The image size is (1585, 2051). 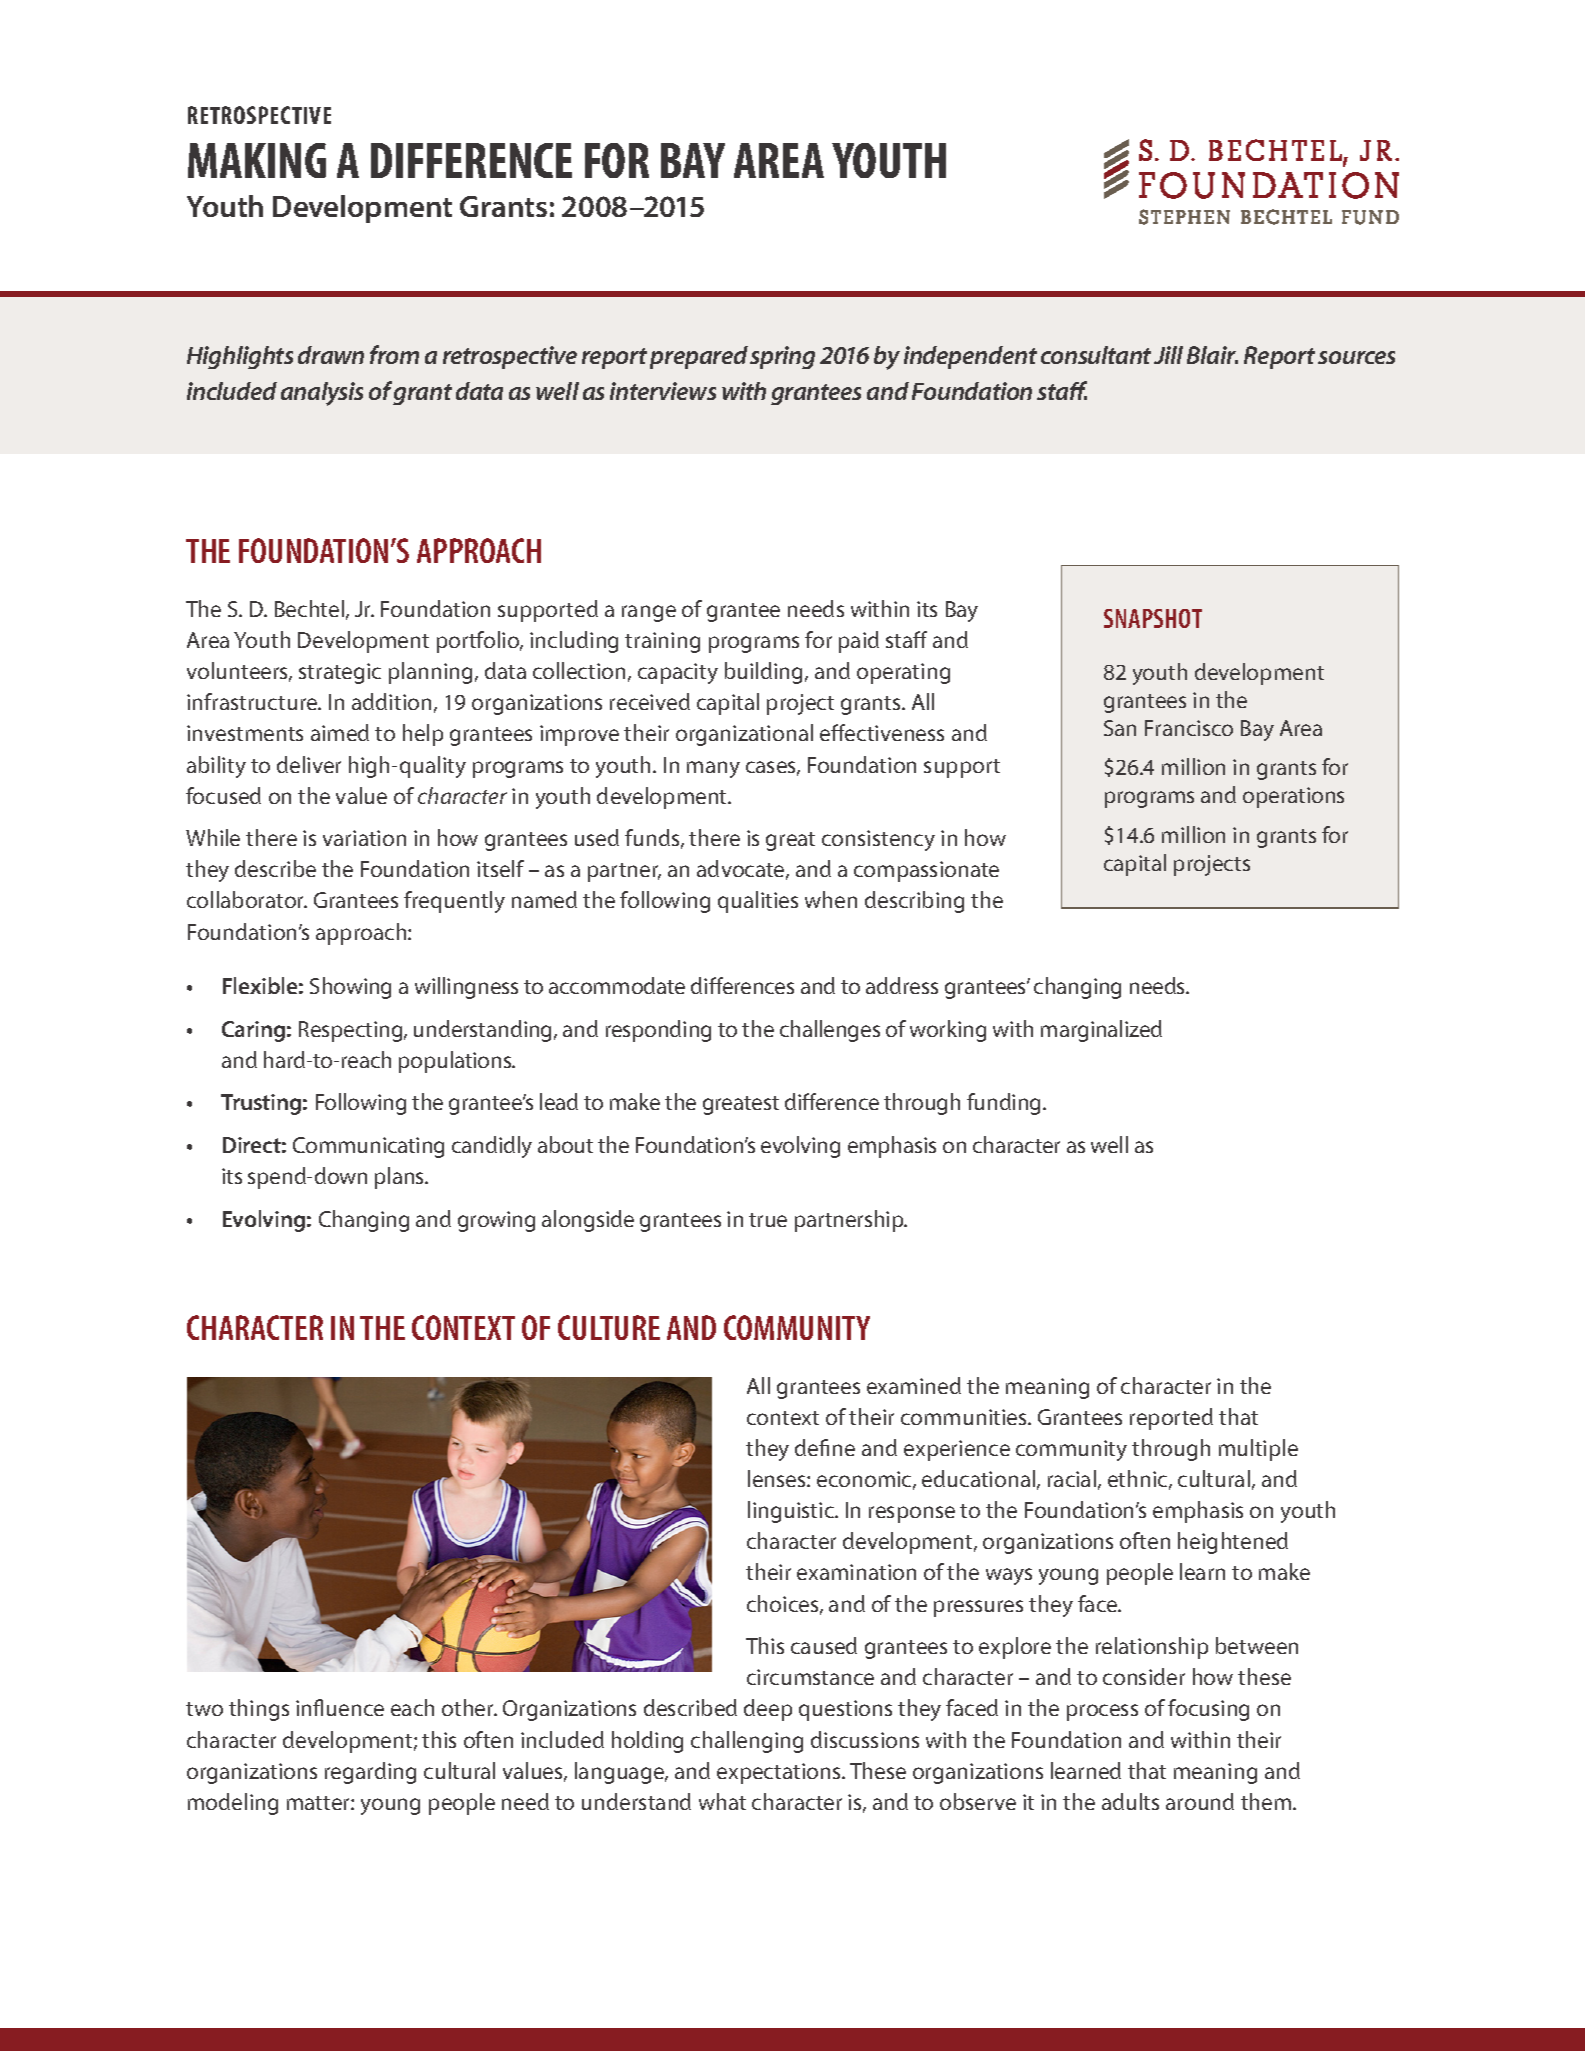 I want to click on challenges, so click(x=830, y=1031).
